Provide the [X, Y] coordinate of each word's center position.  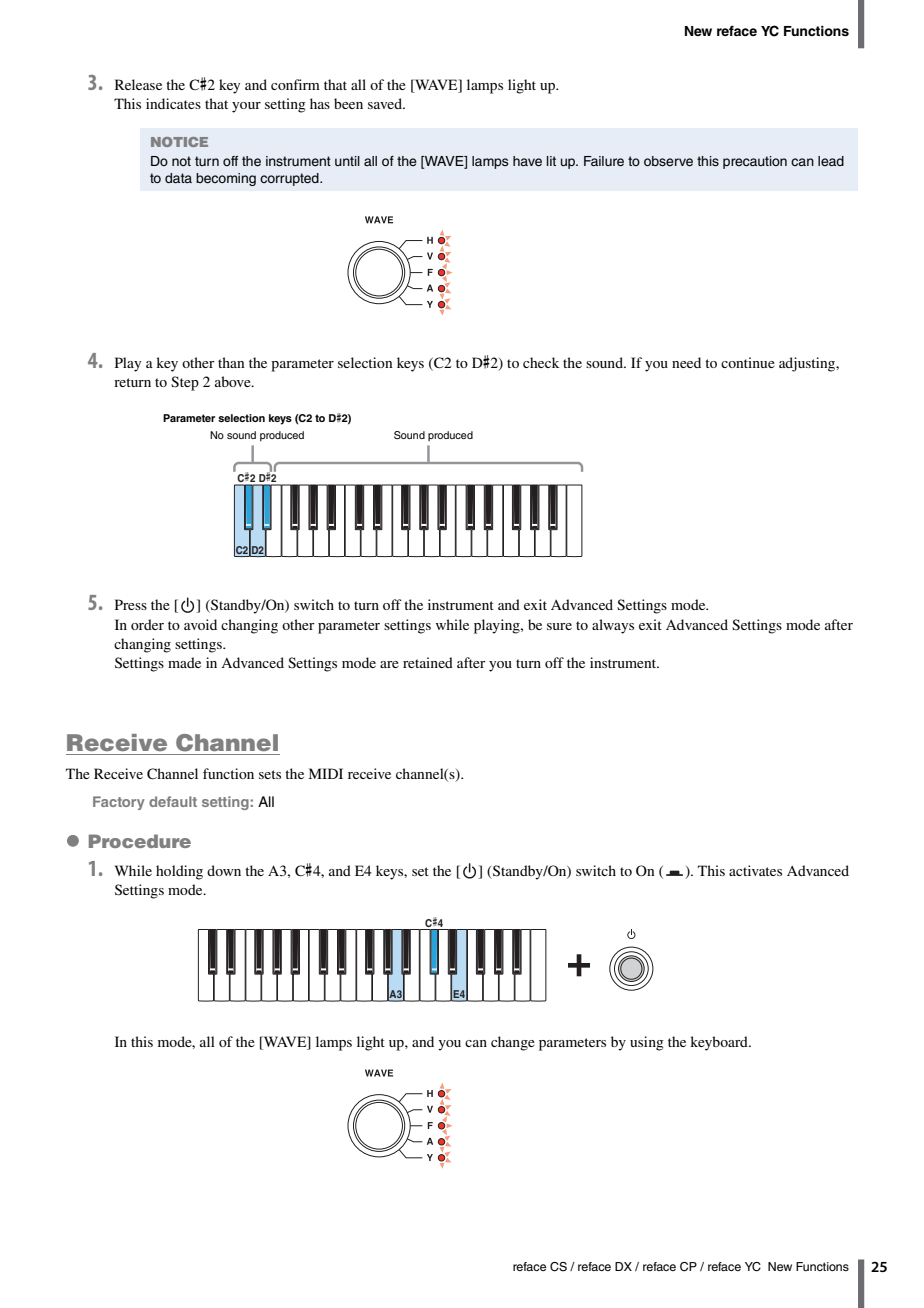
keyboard [720, 1043]
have [527, 161]
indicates [173, 103]
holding [179, 872]
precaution [755, 162]
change [513, 1043]
